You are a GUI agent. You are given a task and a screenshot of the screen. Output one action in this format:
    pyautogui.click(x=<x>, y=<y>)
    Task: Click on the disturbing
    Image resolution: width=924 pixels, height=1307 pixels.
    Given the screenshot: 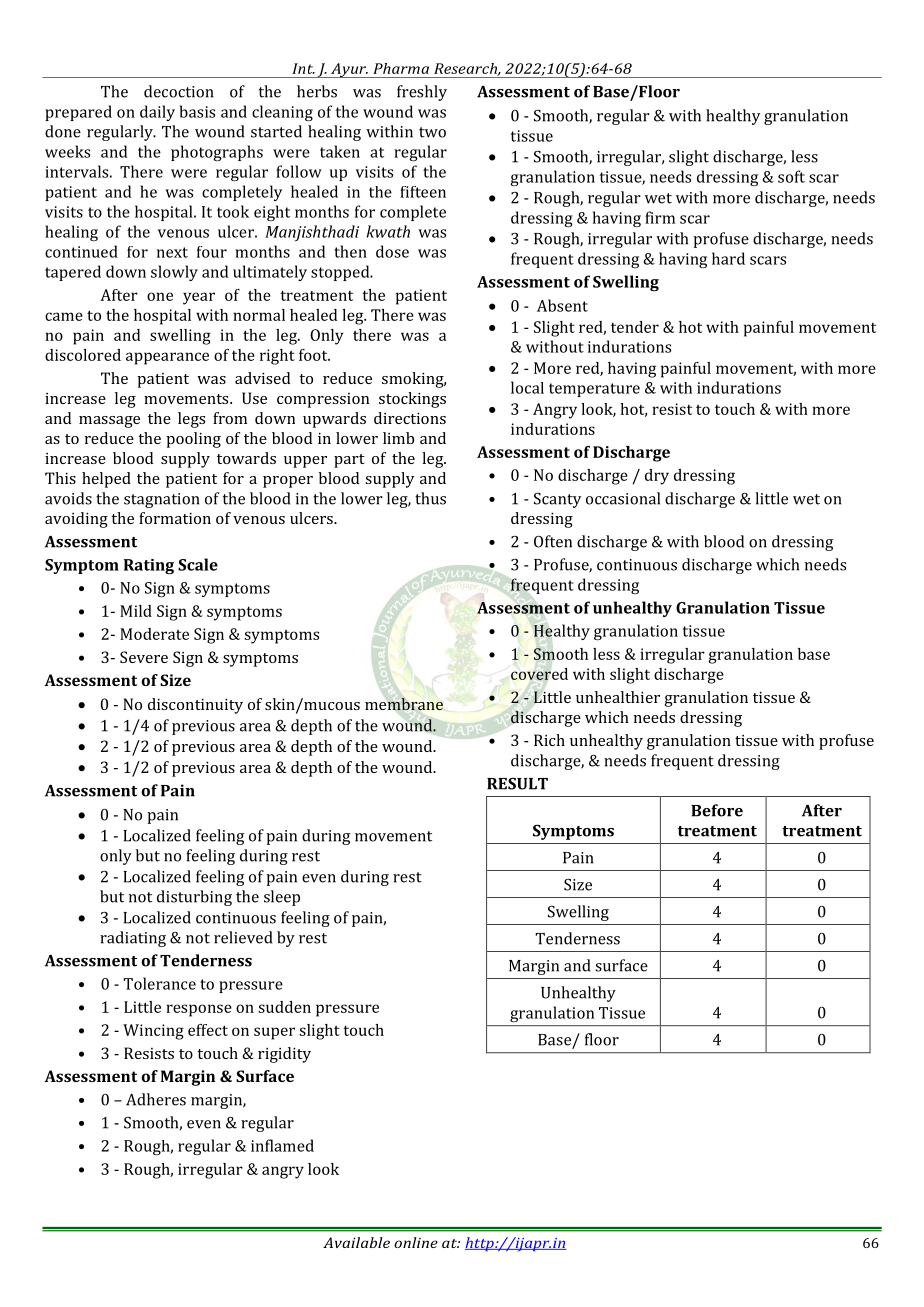 What is the action you would take?
    pyautogui.click(x=194, y=898)
